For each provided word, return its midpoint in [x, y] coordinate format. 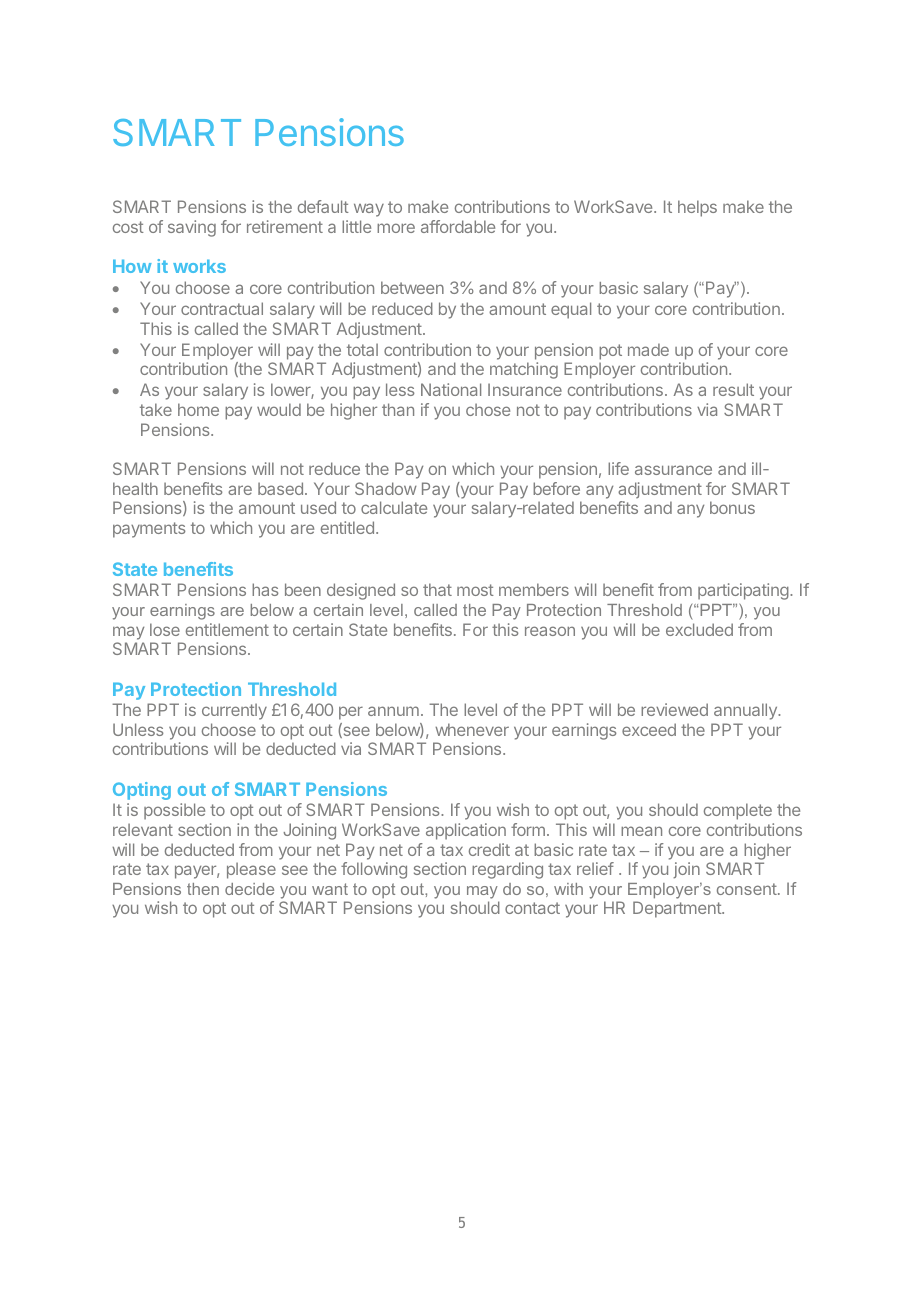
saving [192, 228]
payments [149, 530]
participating [744, 591]
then [203, 889]
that [437, 589]
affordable [458, 226]
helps [697, 208]
